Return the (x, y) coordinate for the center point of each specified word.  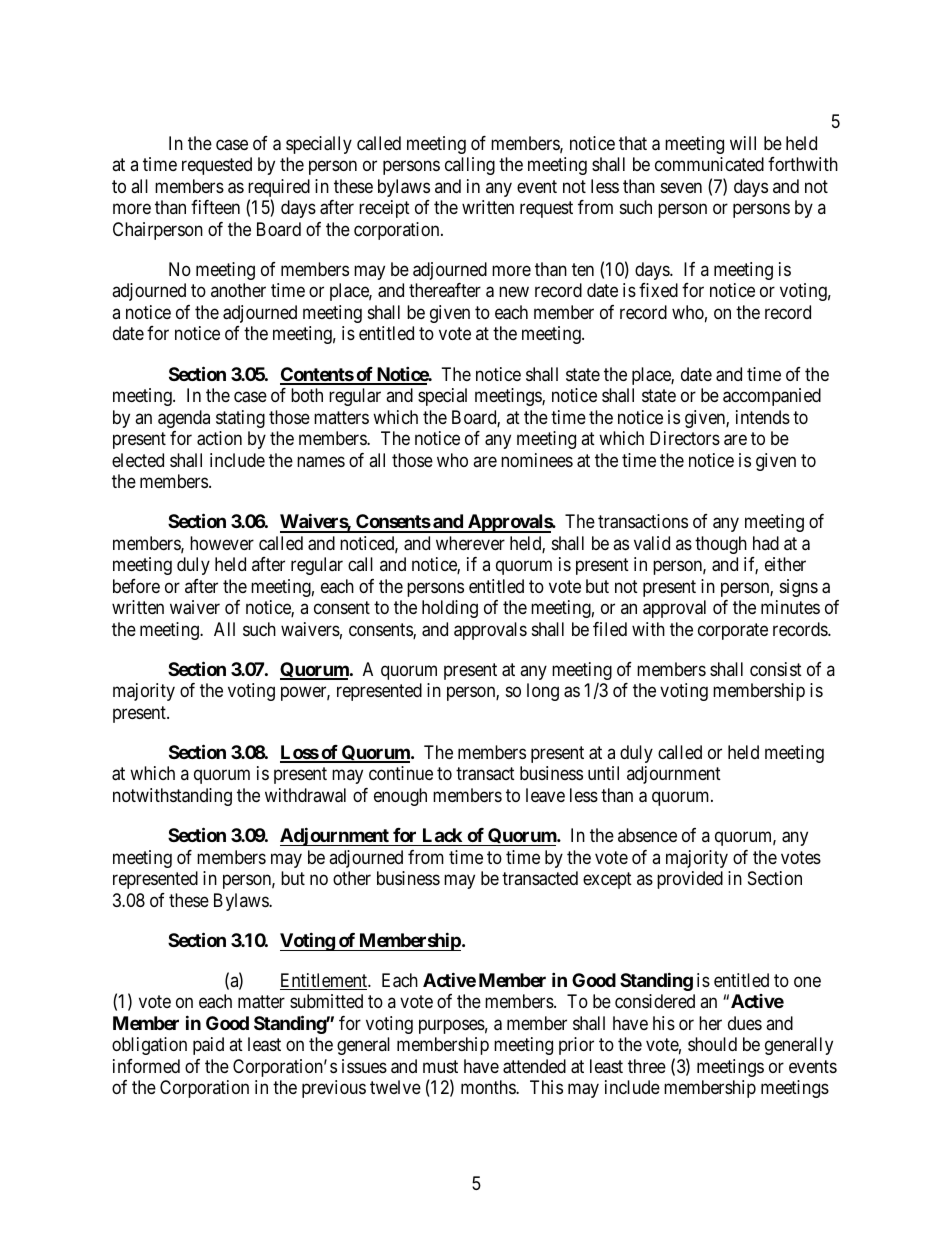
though (721, 545)
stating (240, 419)
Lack (442, 835)
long (543, 692)
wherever (470, 543)
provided (690, 880)
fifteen (215, 207)
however (222, 543)
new (514, 292)
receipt (384, 209)
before (136, 586)
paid (208, 1046)
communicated (709, 164)
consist (776, 669)
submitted (326, 1001)
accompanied (772, 397)
